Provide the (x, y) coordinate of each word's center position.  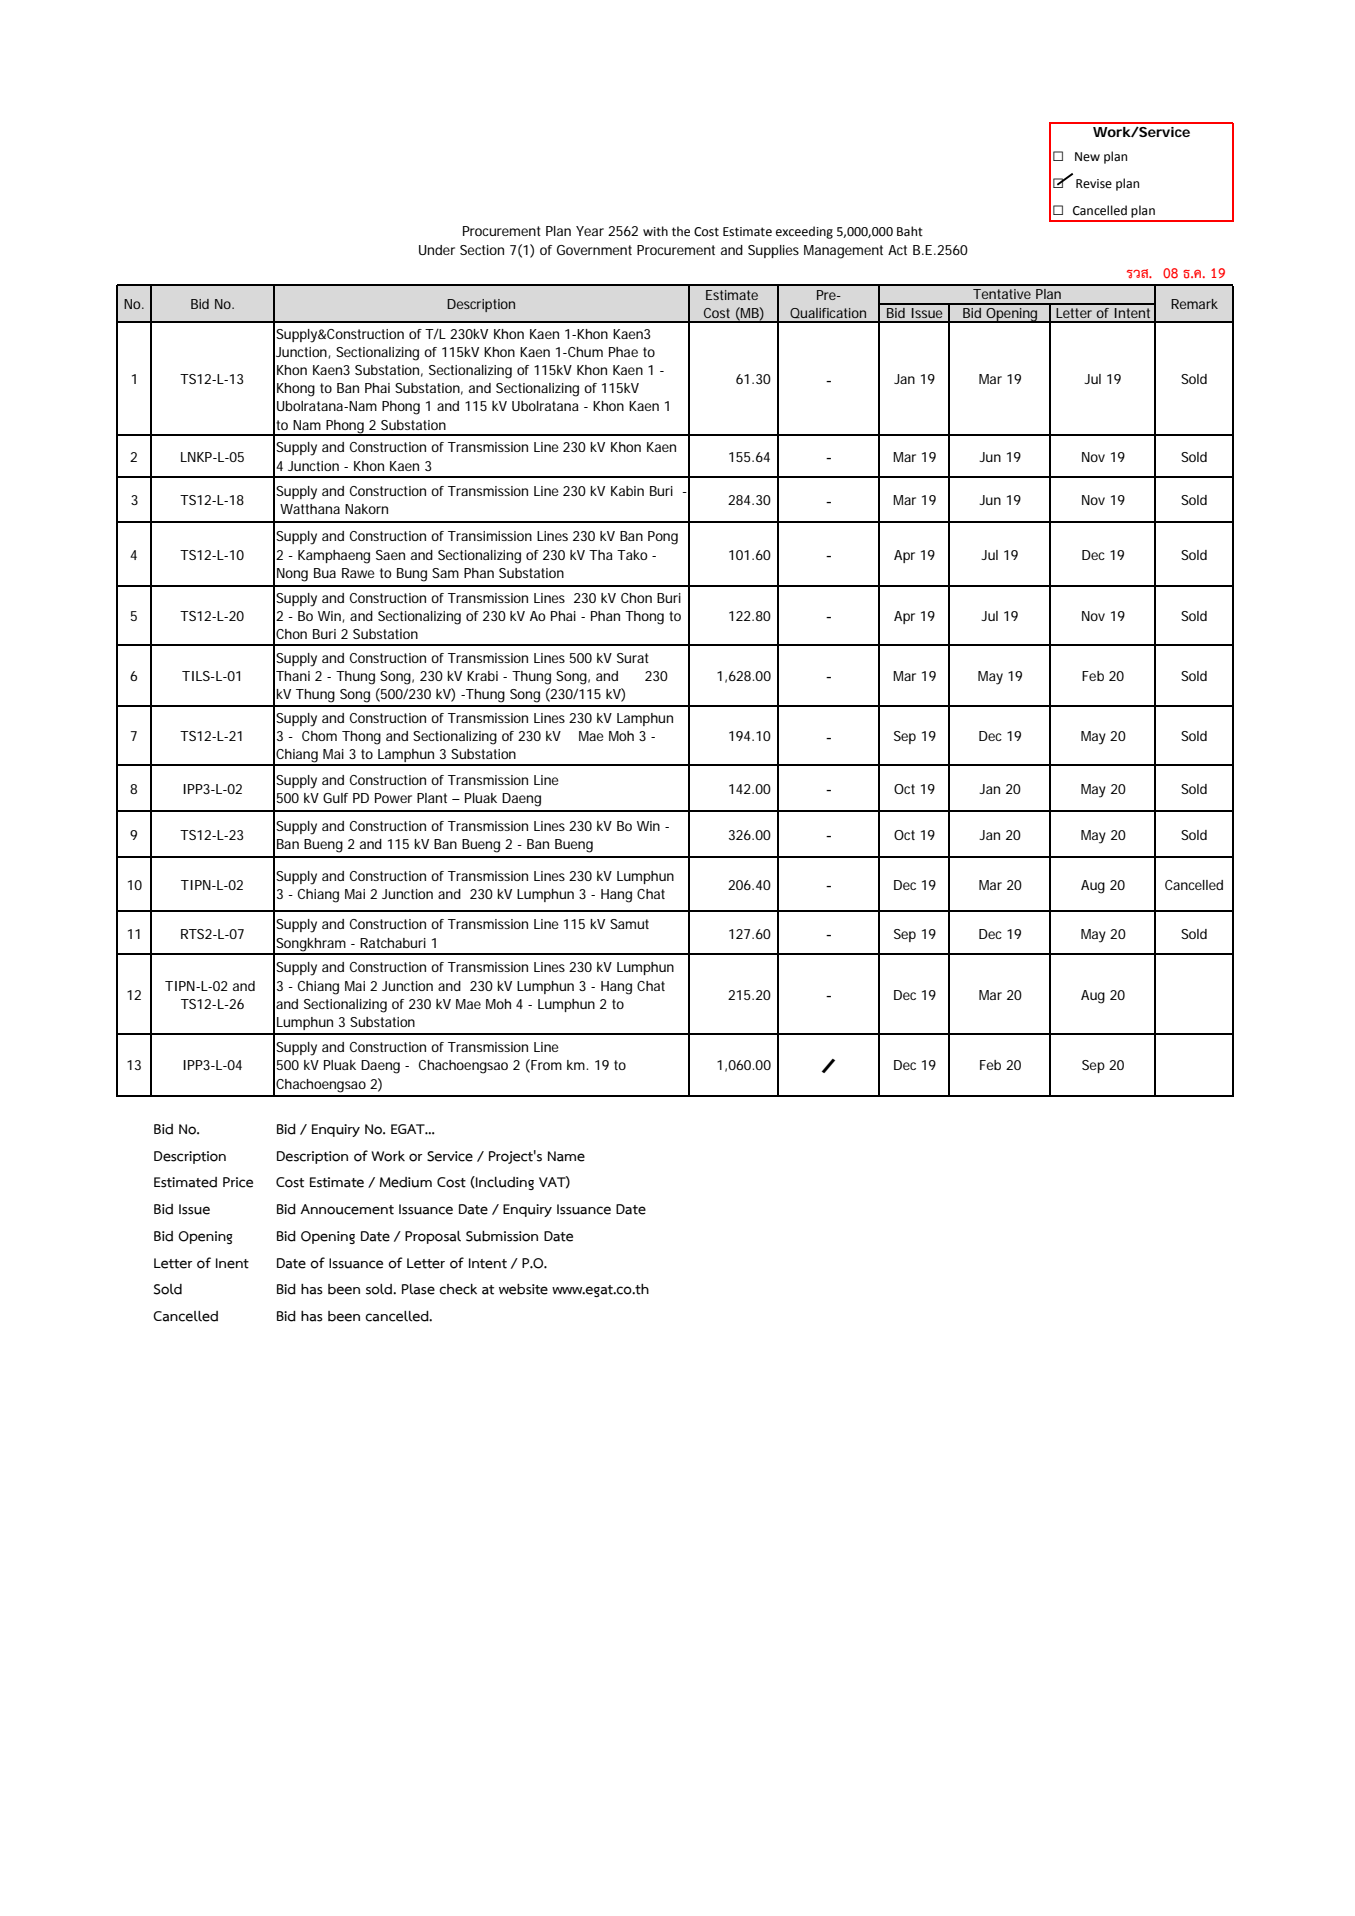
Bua (325, 573)
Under (437, 250)
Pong (663, 538)
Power (393, 798)
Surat (633, 658)
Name (566, 1156)
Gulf (335, 798)
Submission (502, 1236)
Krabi (482, 676)
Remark (1194, 304)
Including (504, 1183)
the (681, 231)
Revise (1094, 184)
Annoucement (347, 1209)
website (523, 1289)
